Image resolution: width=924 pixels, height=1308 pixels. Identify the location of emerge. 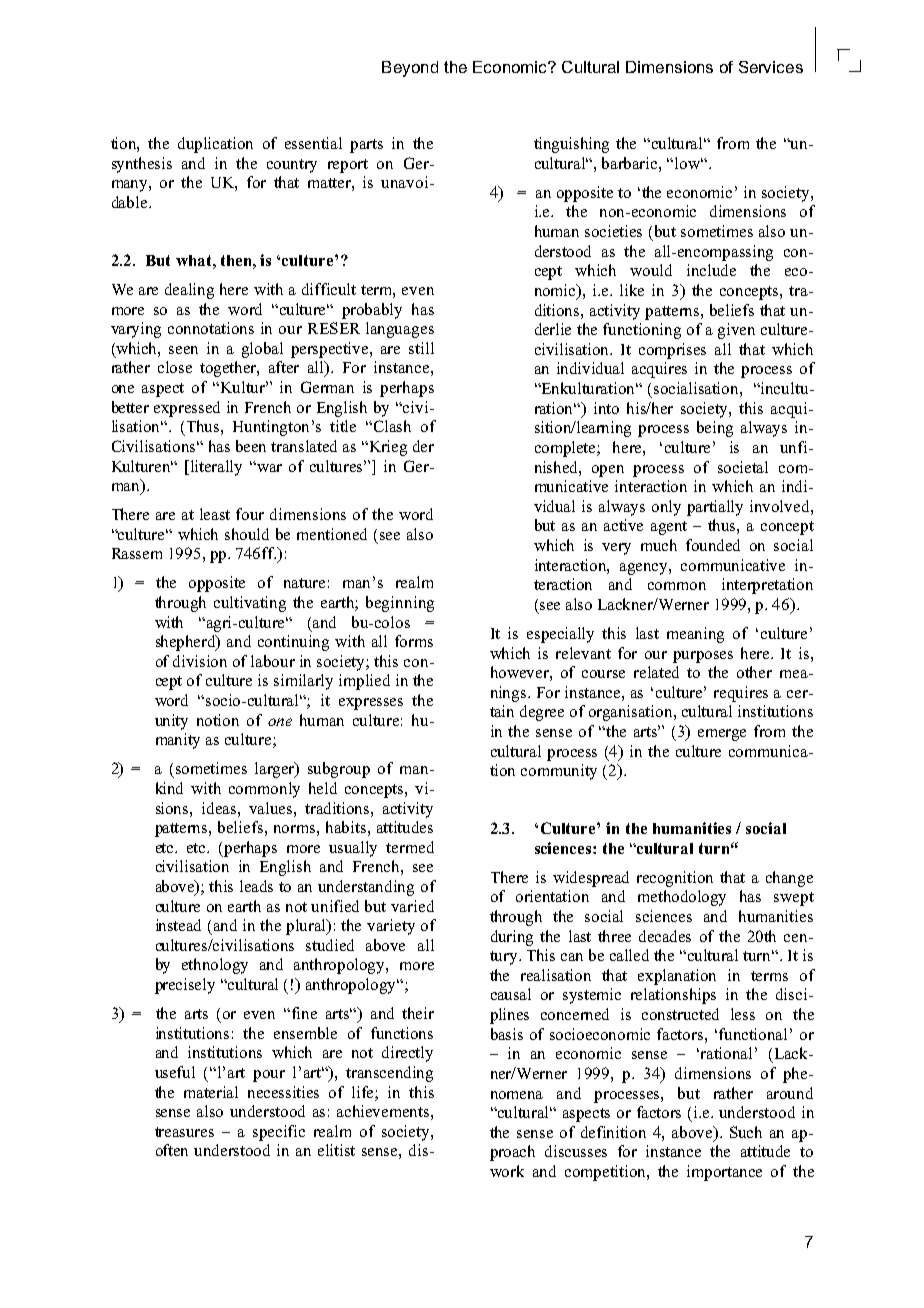
(722, 735).
